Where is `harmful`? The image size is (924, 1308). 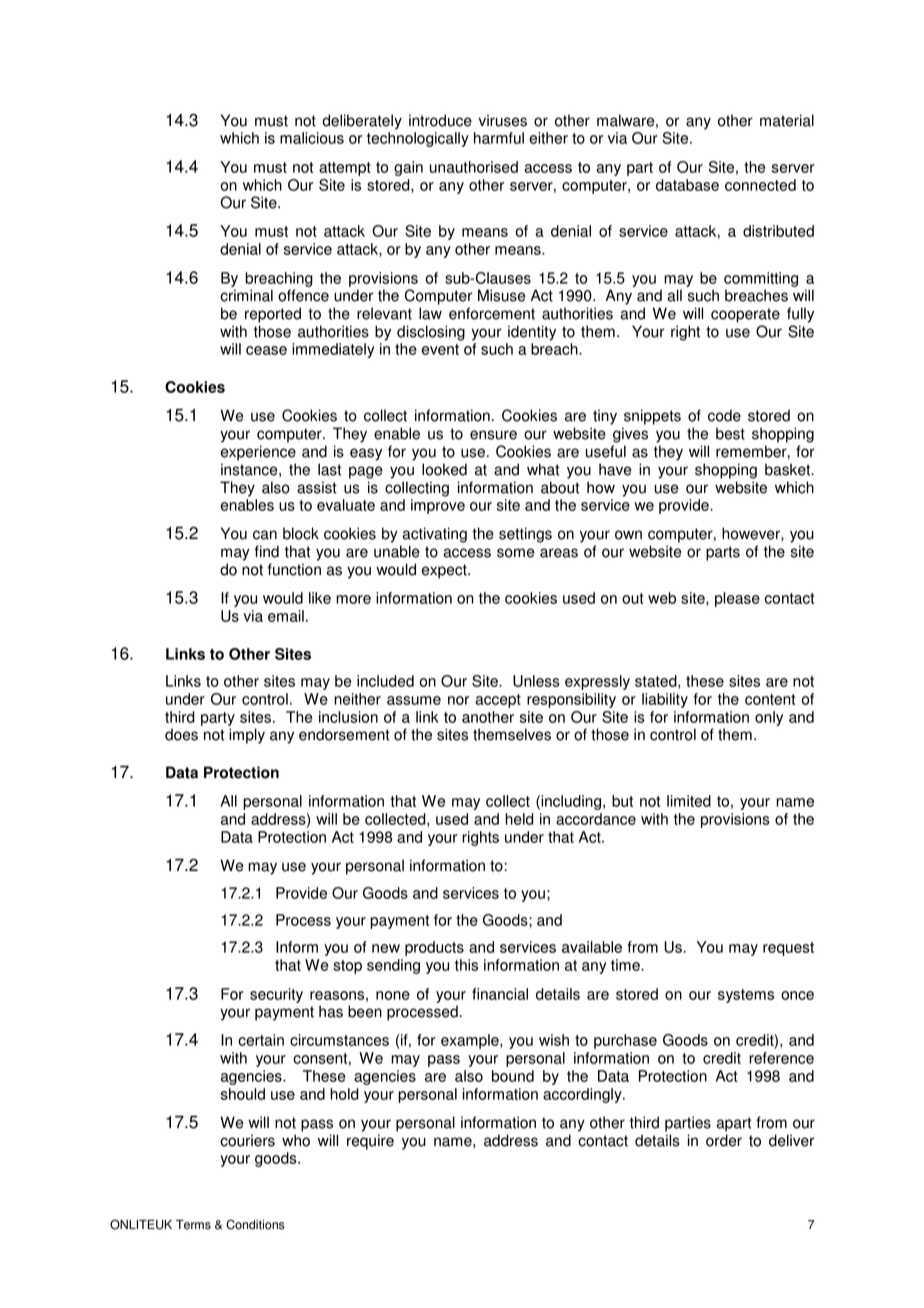 harmful is located at coordinates (499, 138).
